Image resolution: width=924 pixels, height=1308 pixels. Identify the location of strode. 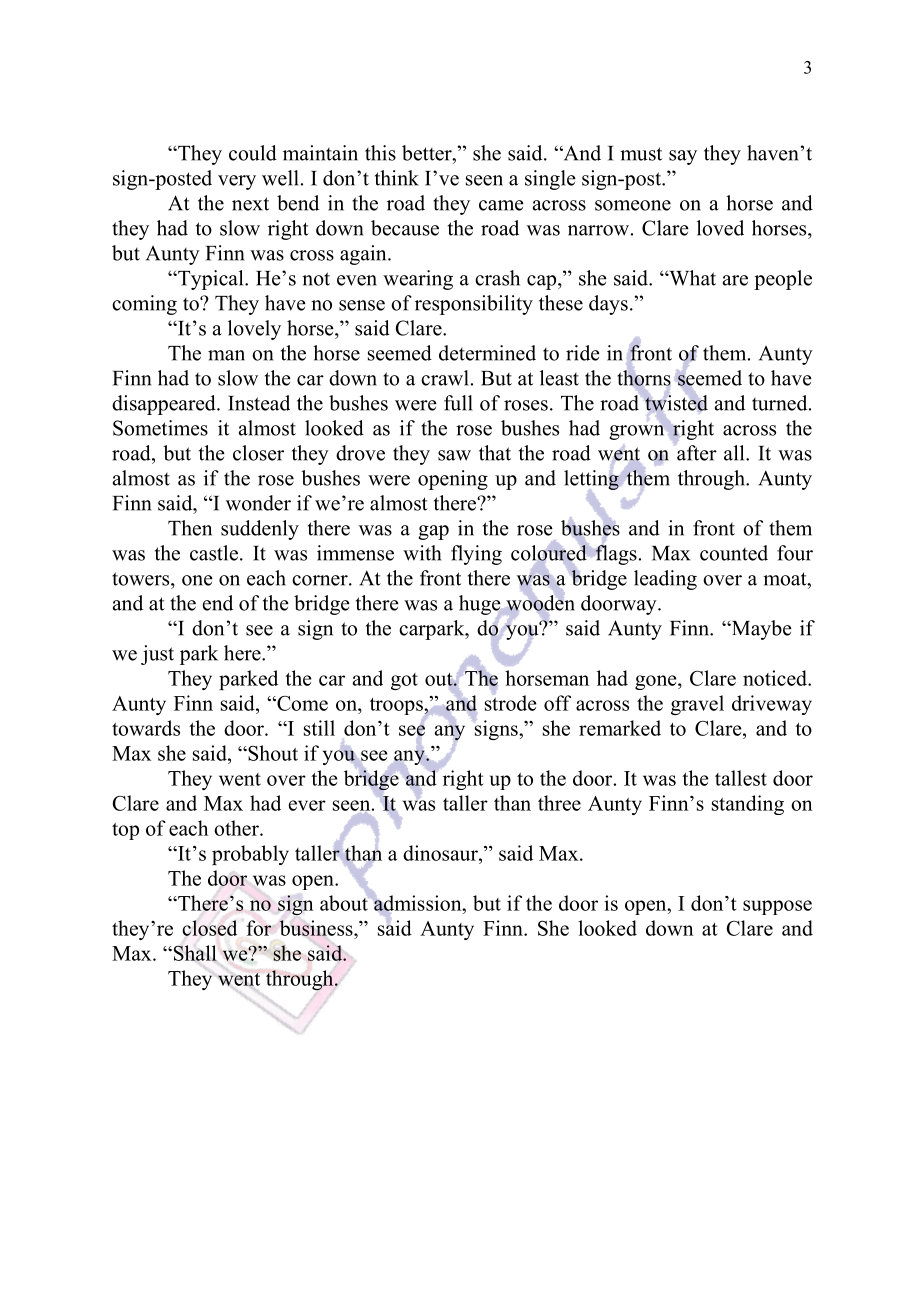
(510, 703).
